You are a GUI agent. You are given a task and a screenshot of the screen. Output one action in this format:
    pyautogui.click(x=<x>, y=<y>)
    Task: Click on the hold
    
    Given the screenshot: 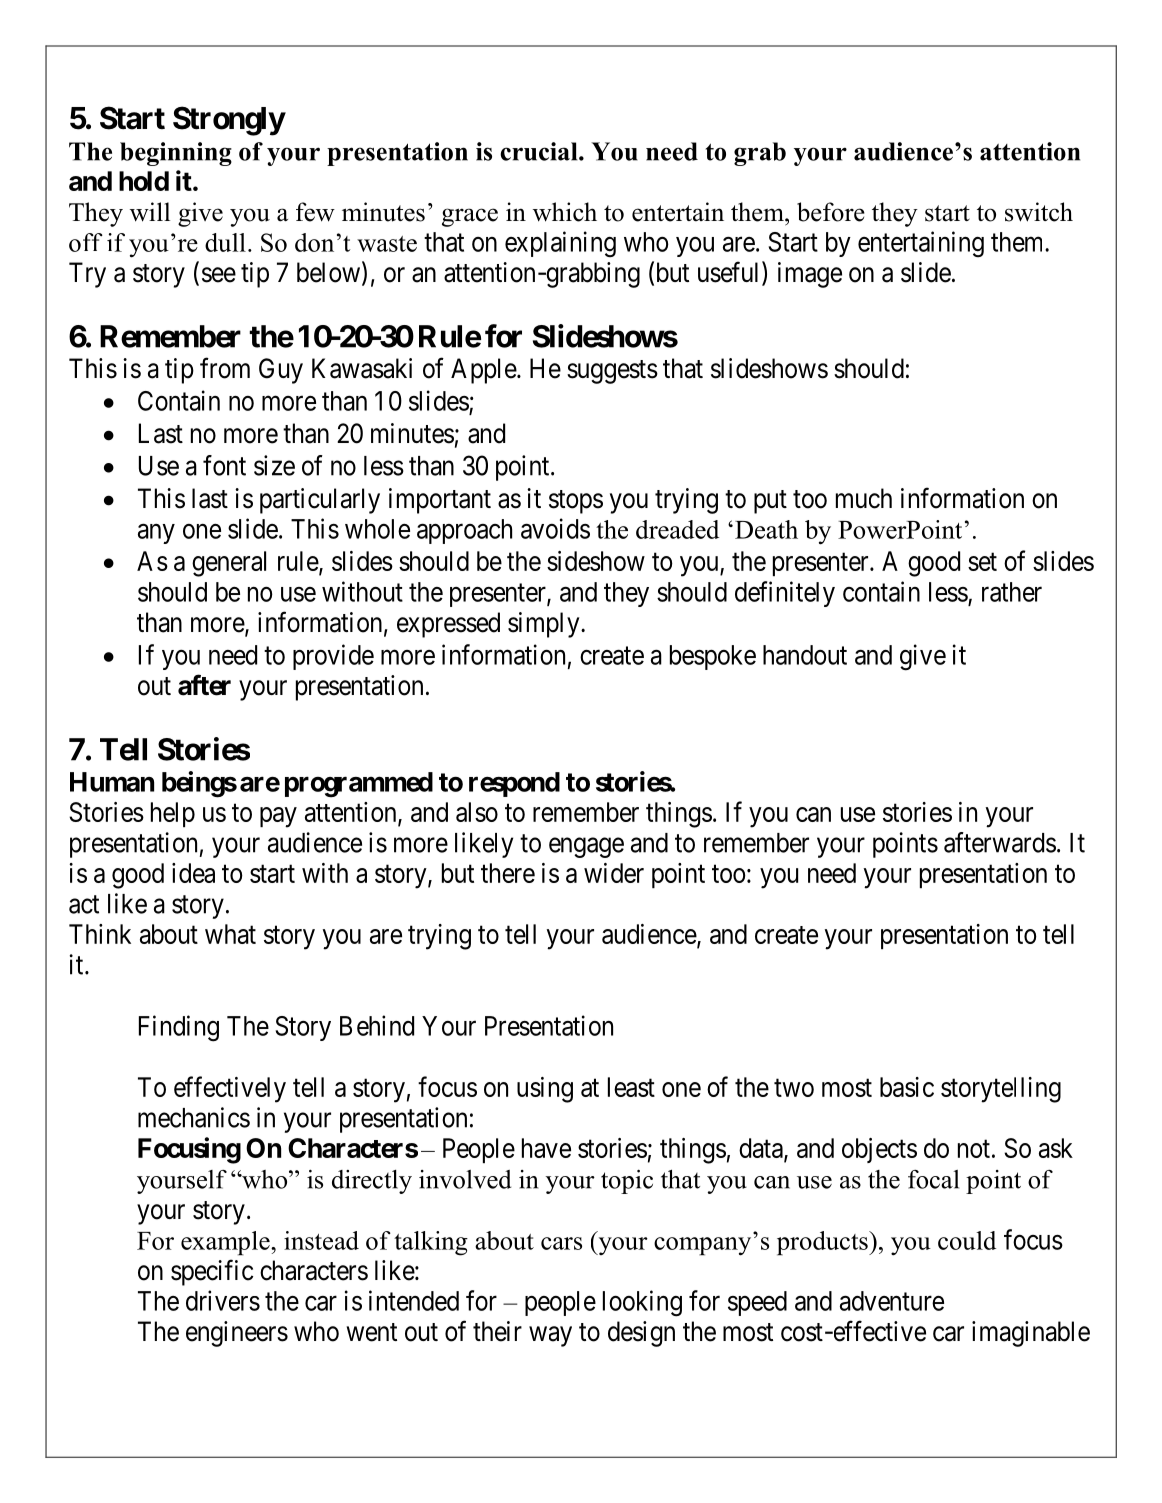 What is the action you would take?
    pyautogui.click(x=144, y=181)
